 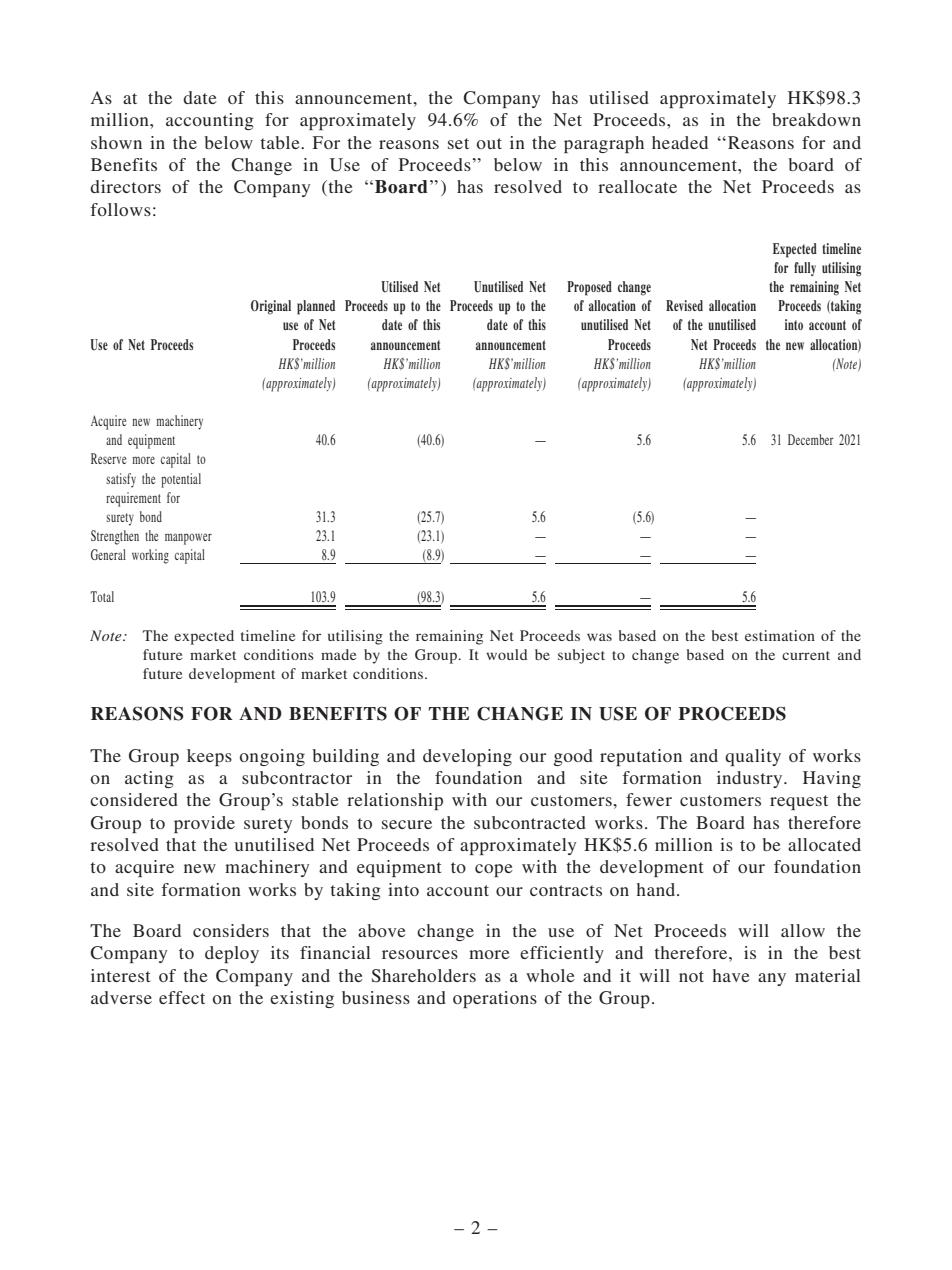 What do you see at coordinates (182, 997) in the screenshot?
I see `effect` at bounding box center [182, 997].
